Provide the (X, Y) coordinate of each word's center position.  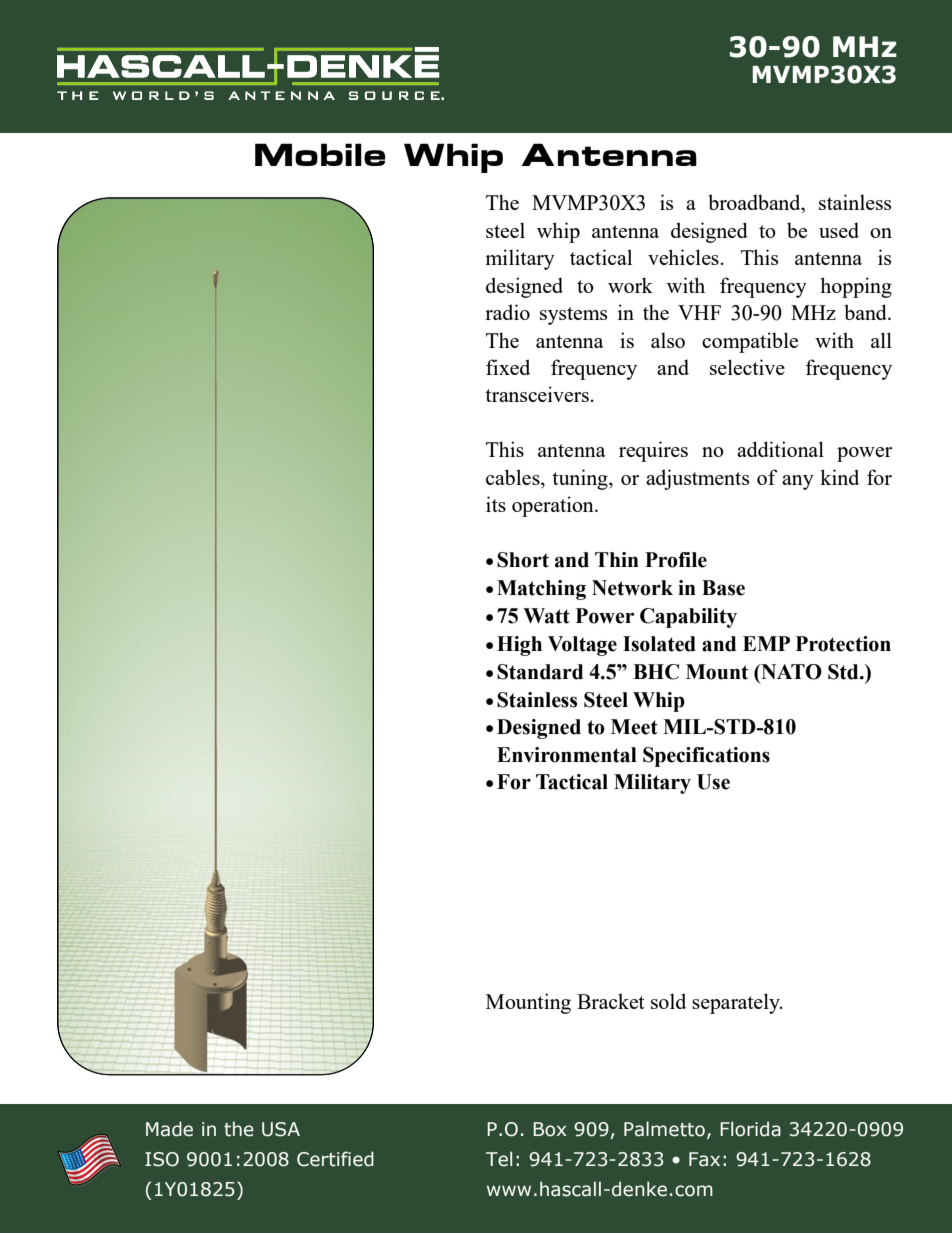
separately (737, 1003)
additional (780, 449)
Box (549, 1129)
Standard (540, 672)
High (519, 646)
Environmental (567, 755)
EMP (766, 643)
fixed (508, 367)
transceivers (537, 394)
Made (169, 1129)
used (839, 230)
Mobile (320, 154)
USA (281, 1129)
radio (507, 312)
